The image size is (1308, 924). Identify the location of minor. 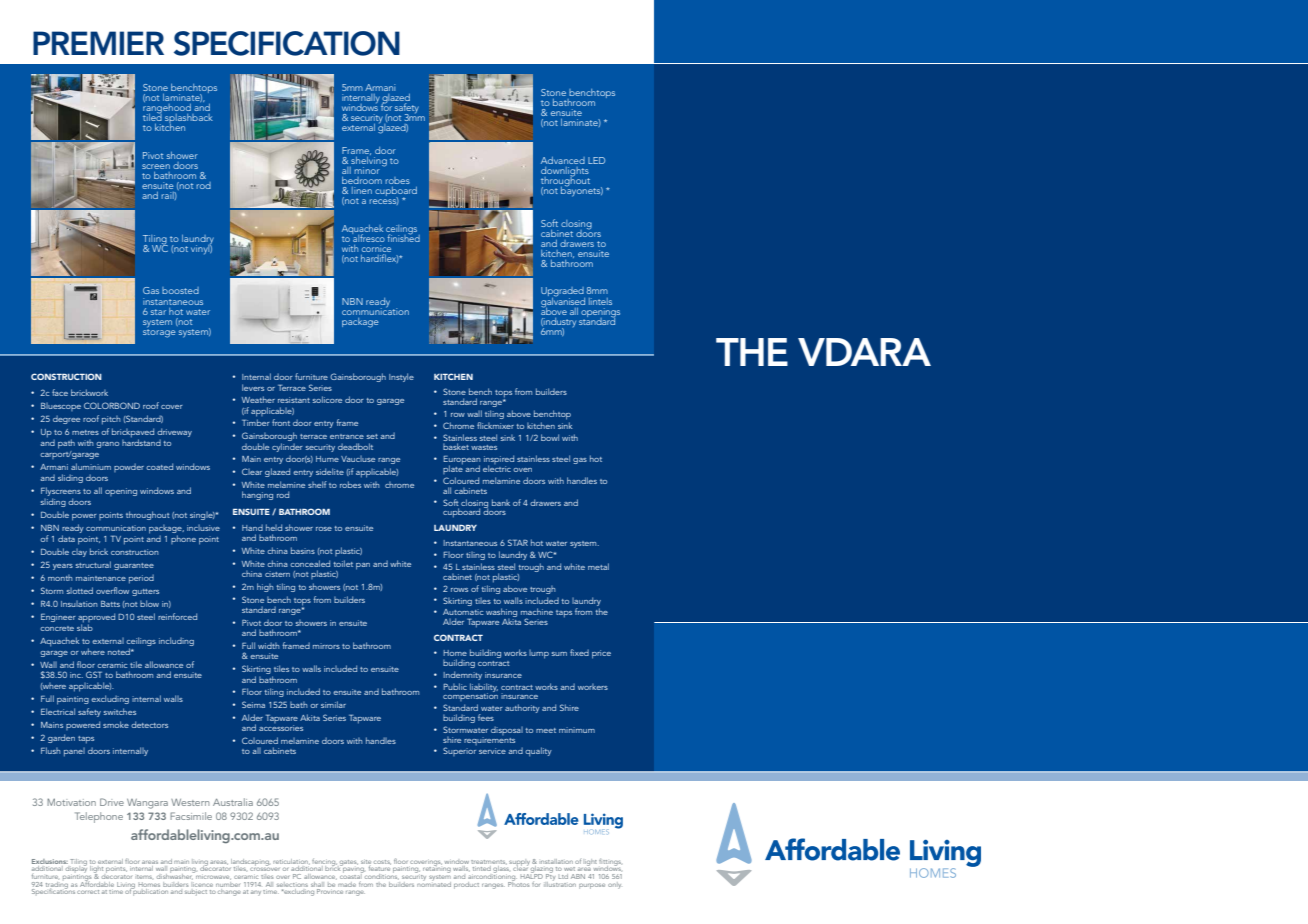
(367, 170).
